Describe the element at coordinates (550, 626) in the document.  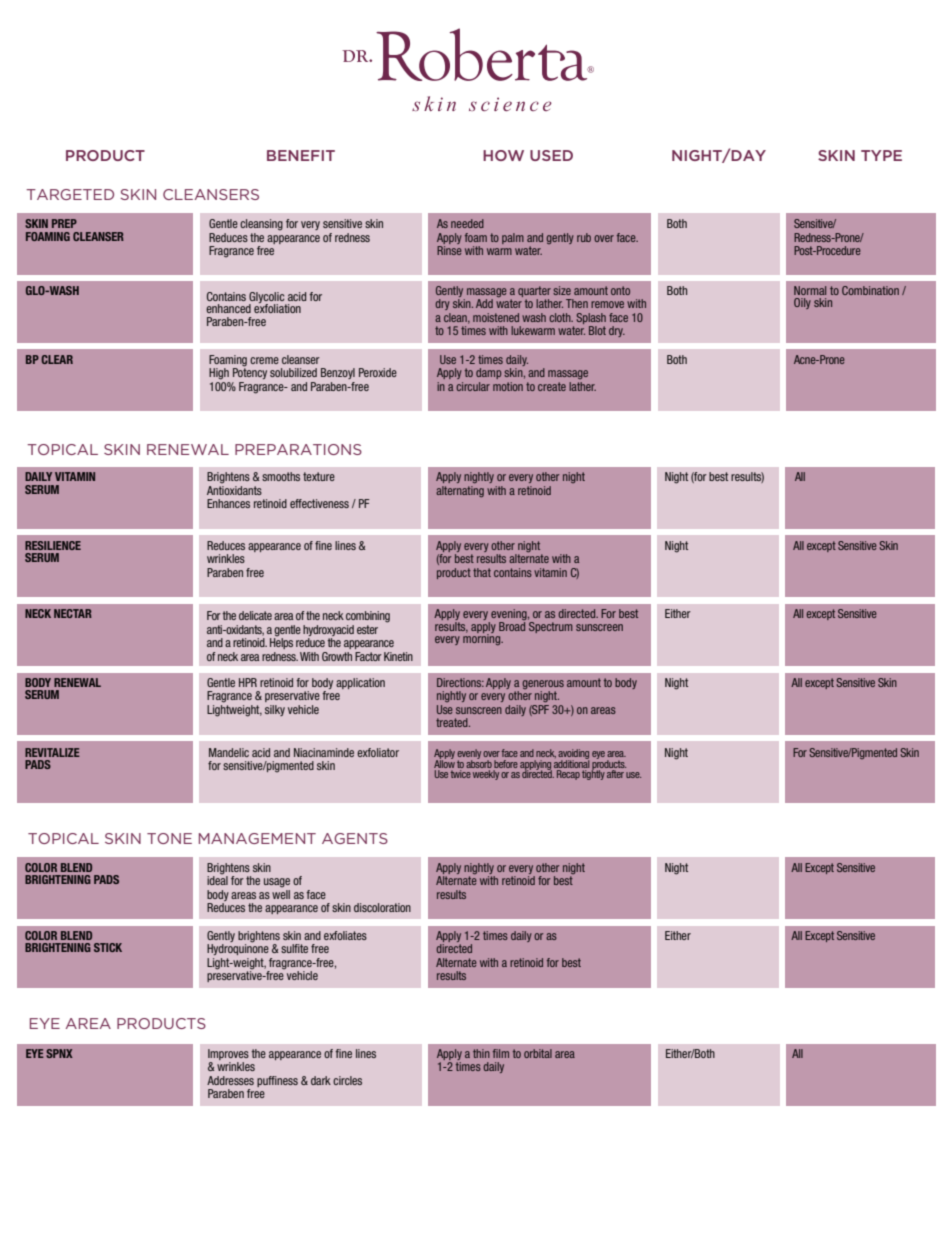
I see `Spectrum` at that location.
